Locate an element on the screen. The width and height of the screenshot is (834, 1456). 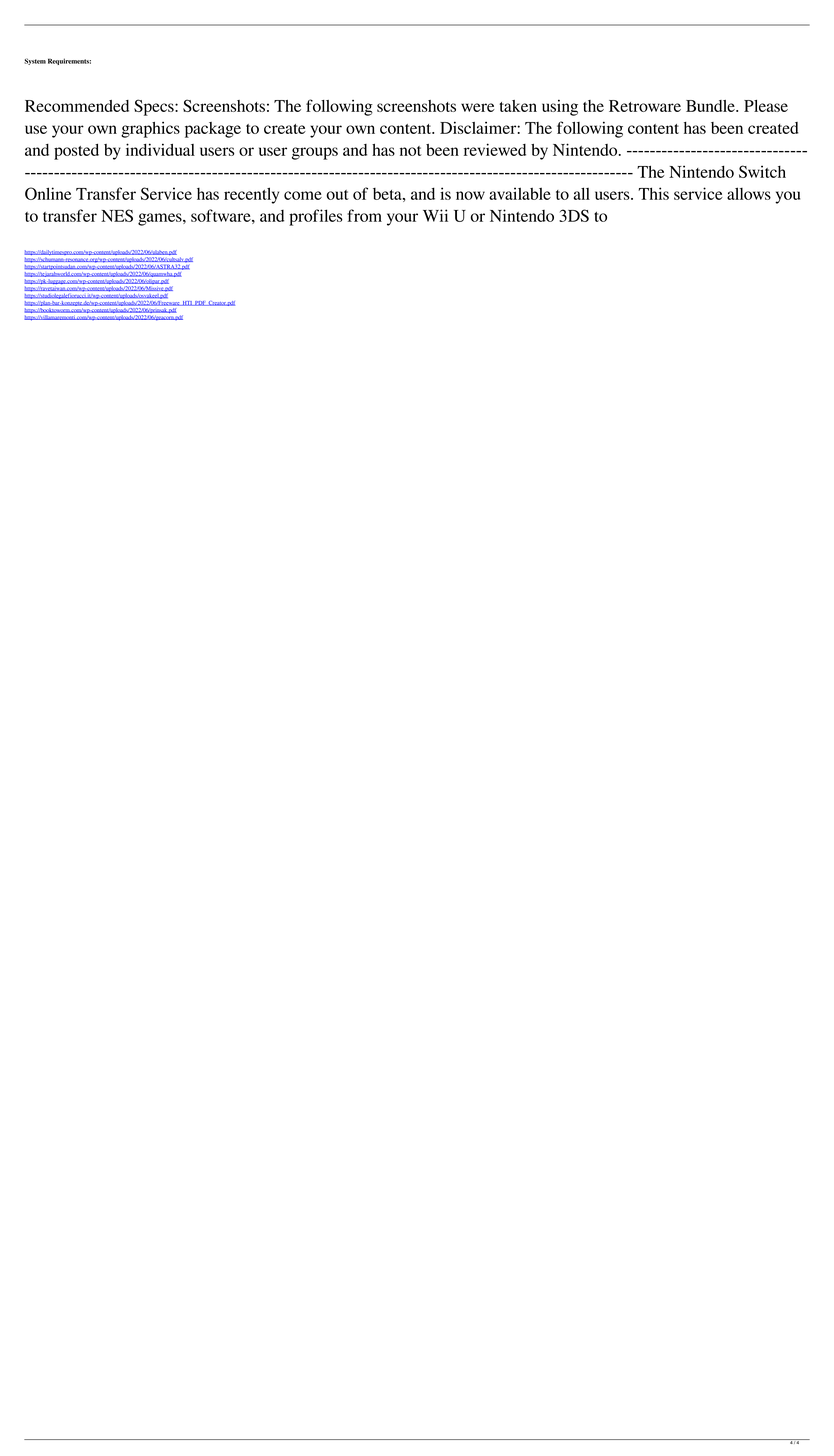
Requirements is located at coordinates (69, 61).
